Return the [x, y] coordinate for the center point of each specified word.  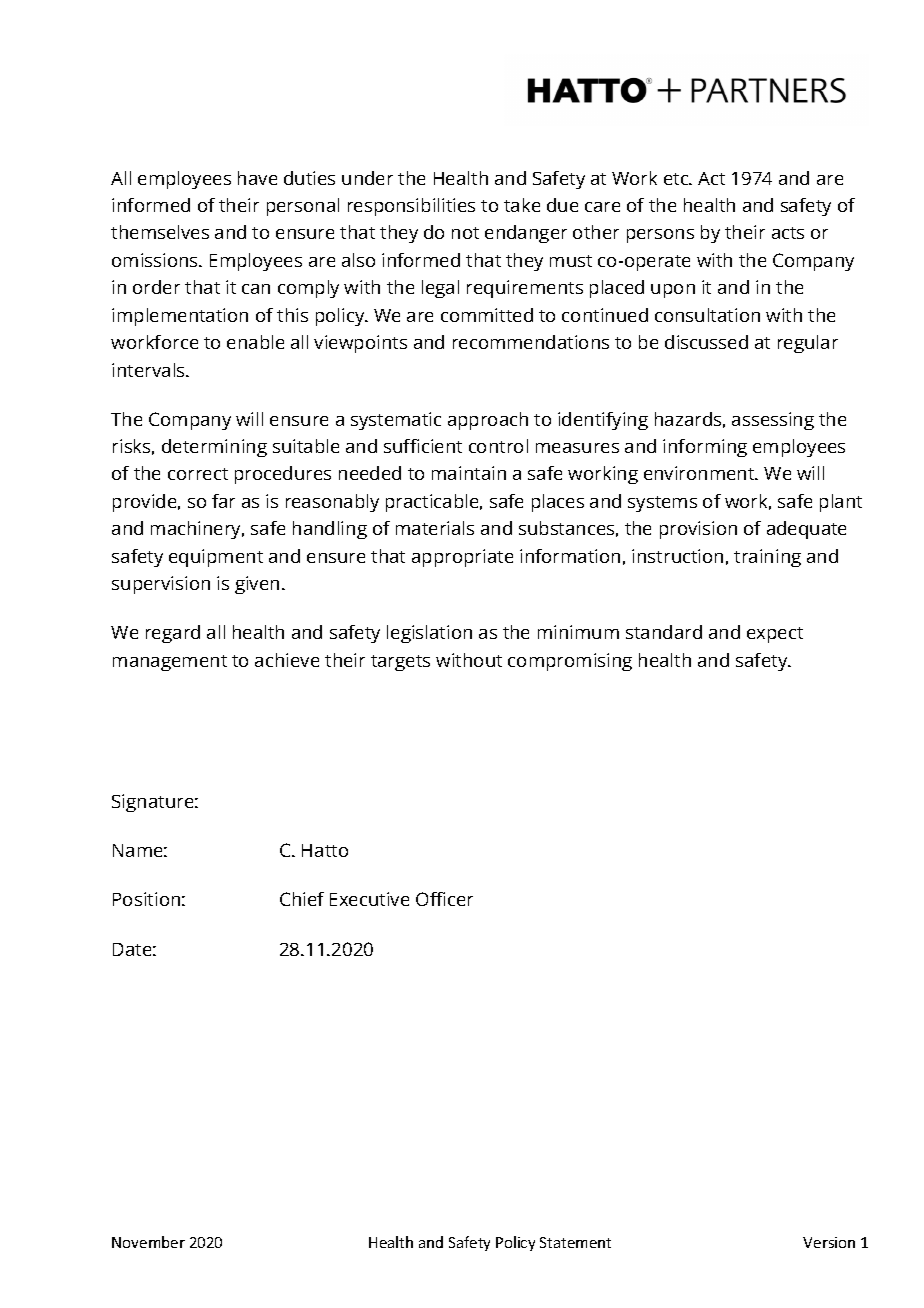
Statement [575, 1242]
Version [829, 1242]
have [257, 178]
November [148, 1242]
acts [788, 233]
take [522, 205]
